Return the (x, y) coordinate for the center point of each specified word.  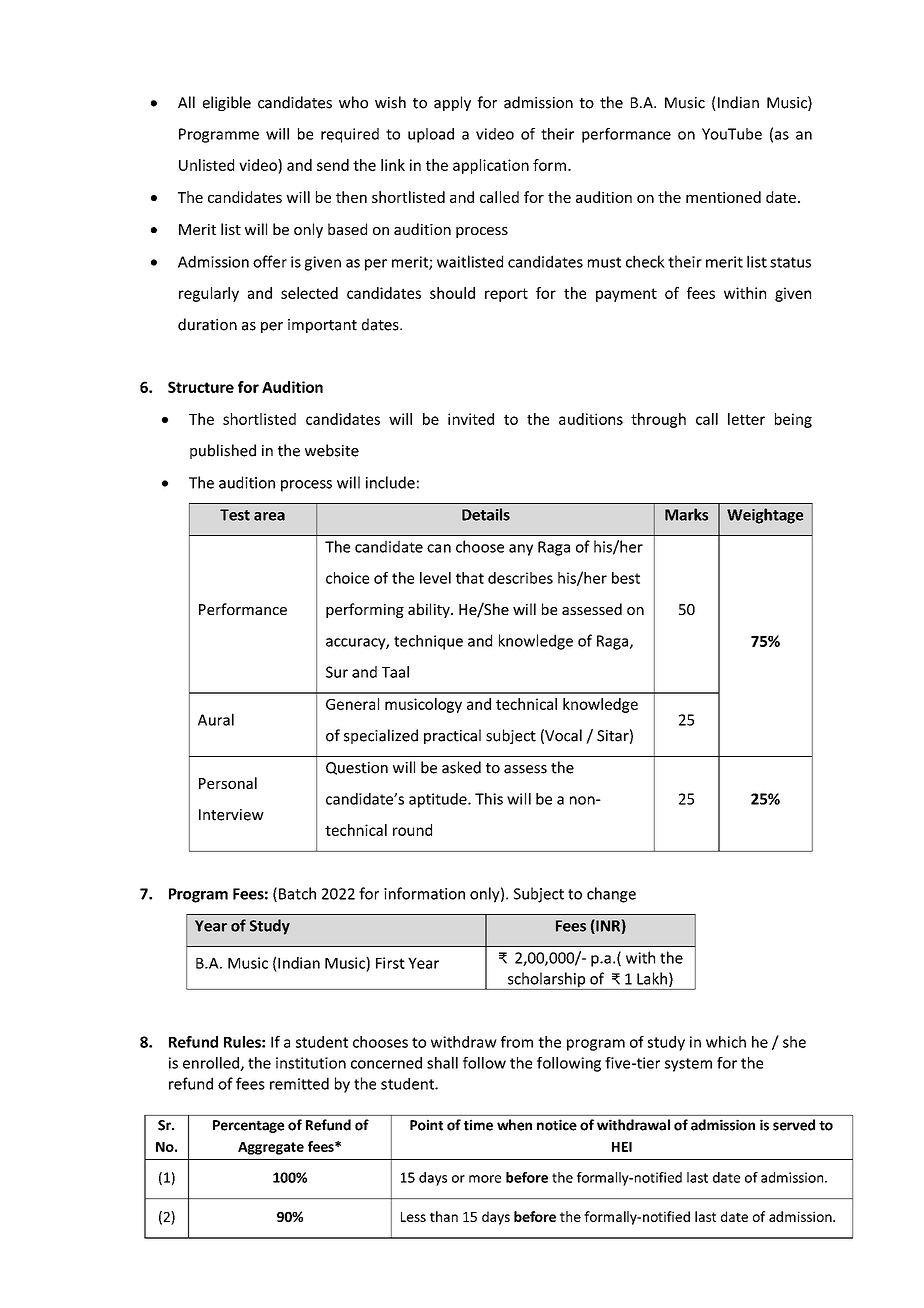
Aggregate (271, 1148)
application (491, 166)
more (485, 1179)
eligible (227, 103)
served (794, 1125)
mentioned (723, 197)
